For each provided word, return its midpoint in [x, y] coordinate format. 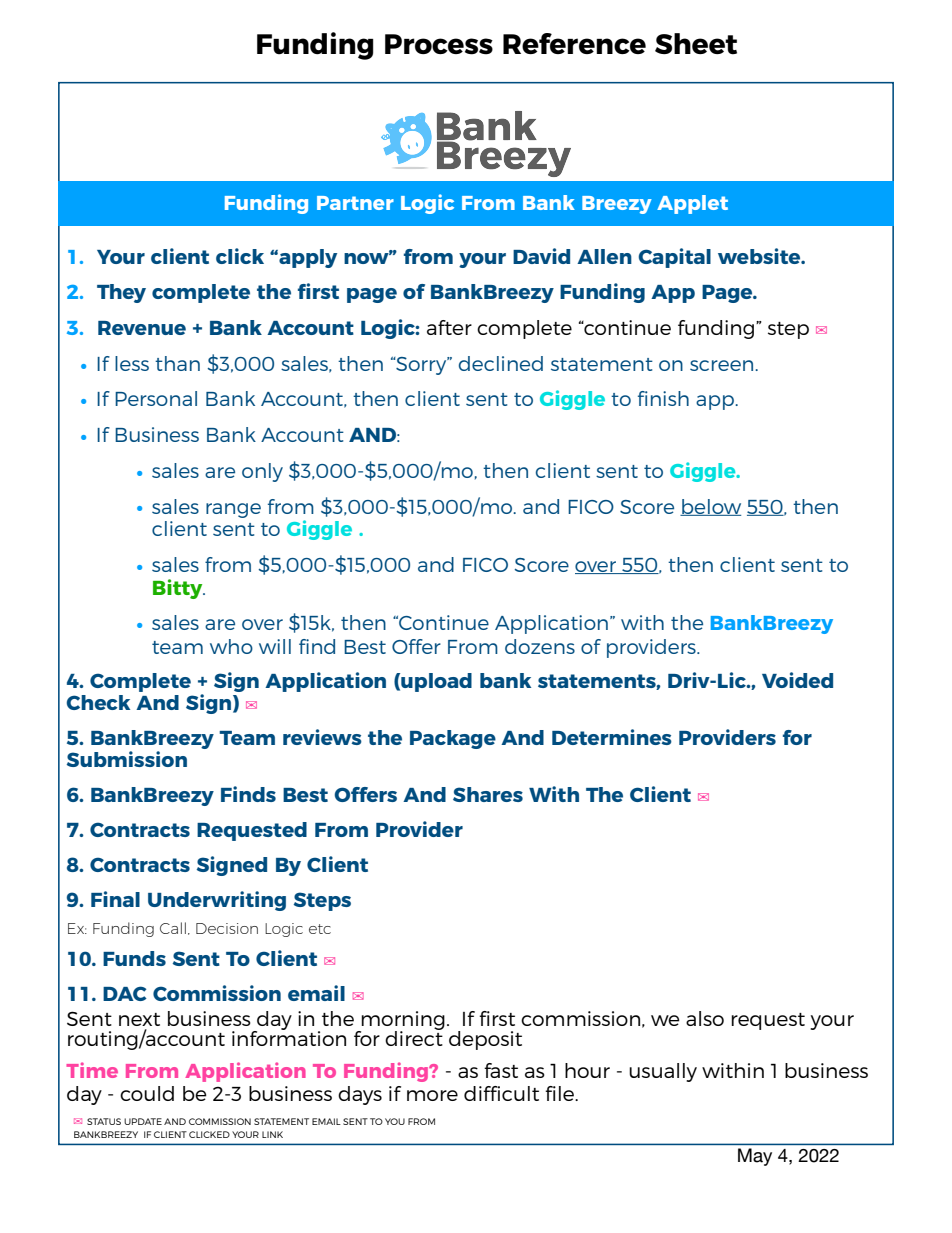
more [432, 1095]
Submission [127, 759]
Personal [156, 398]
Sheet [696, 44]
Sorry [421, 366]
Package [453, 739]
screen [723, 365]
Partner [355, 203]
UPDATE [143, 1121]
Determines [612, 737]
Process [439, 44]
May [755, 1157]
